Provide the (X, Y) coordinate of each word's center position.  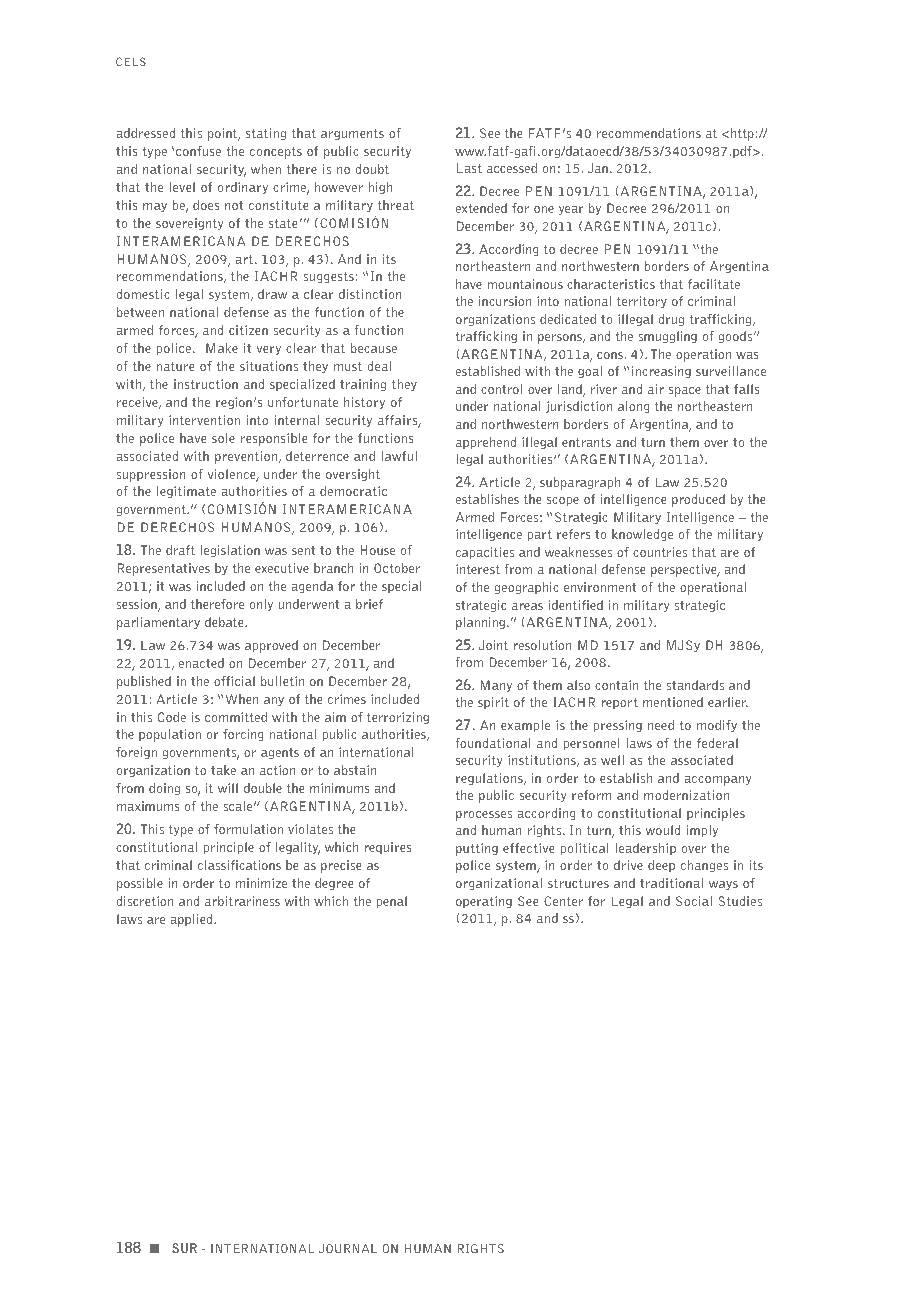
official (234, 681)
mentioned (673, 702)
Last (469, 168)
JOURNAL (348, 1249)
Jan (598, 168)
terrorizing (398, 718)
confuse (198, 151)
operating (484, 902)
